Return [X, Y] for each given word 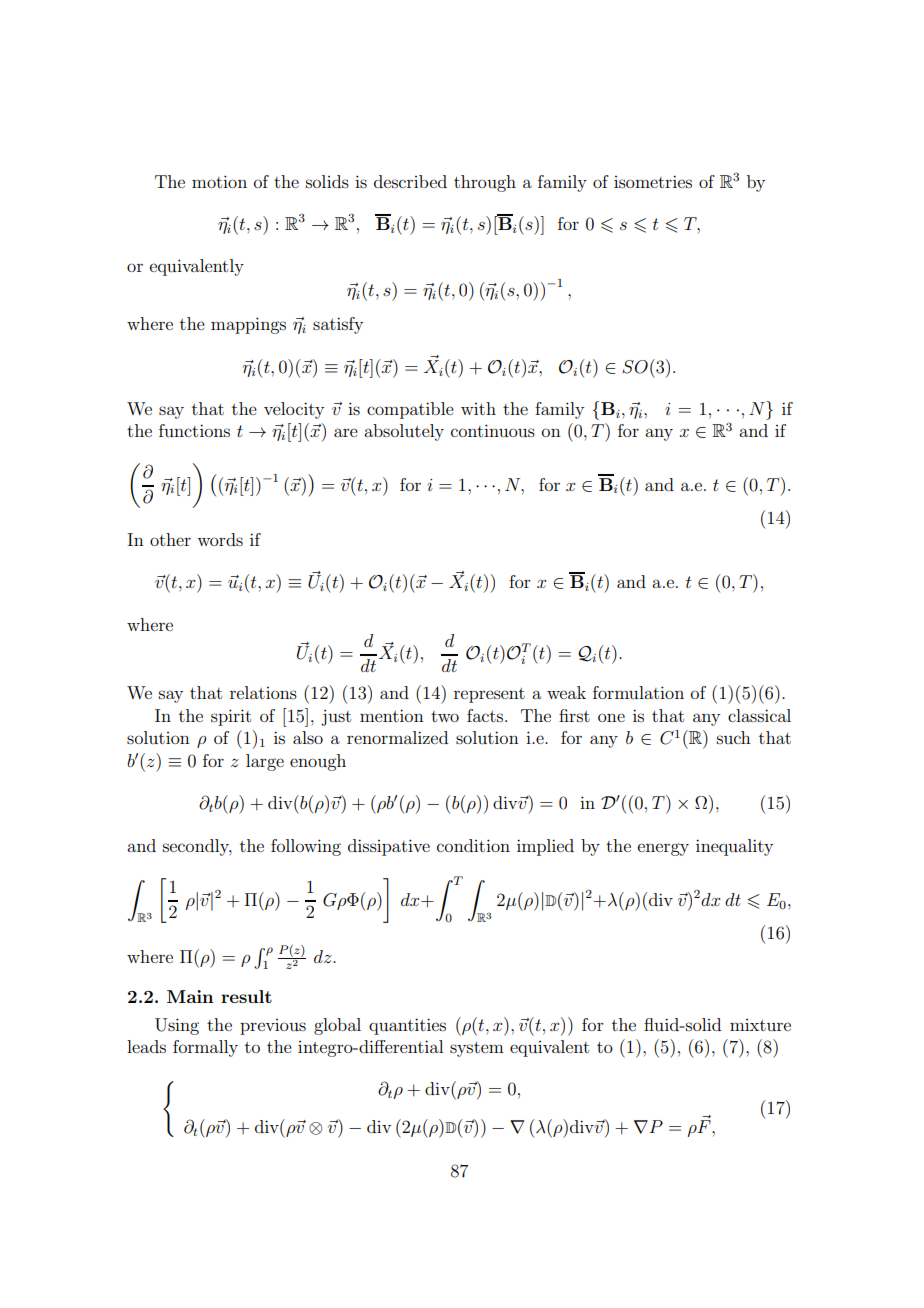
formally [205, 1048]
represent [489, 695]
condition [473, 845]
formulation [638, 692]
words [220, 539]
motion [219, 181]
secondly [197, 847]
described [410, 181]
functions [194, 430]
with [478, 408]
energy [663, 849]
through [485, 183]
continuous [493, 430]
